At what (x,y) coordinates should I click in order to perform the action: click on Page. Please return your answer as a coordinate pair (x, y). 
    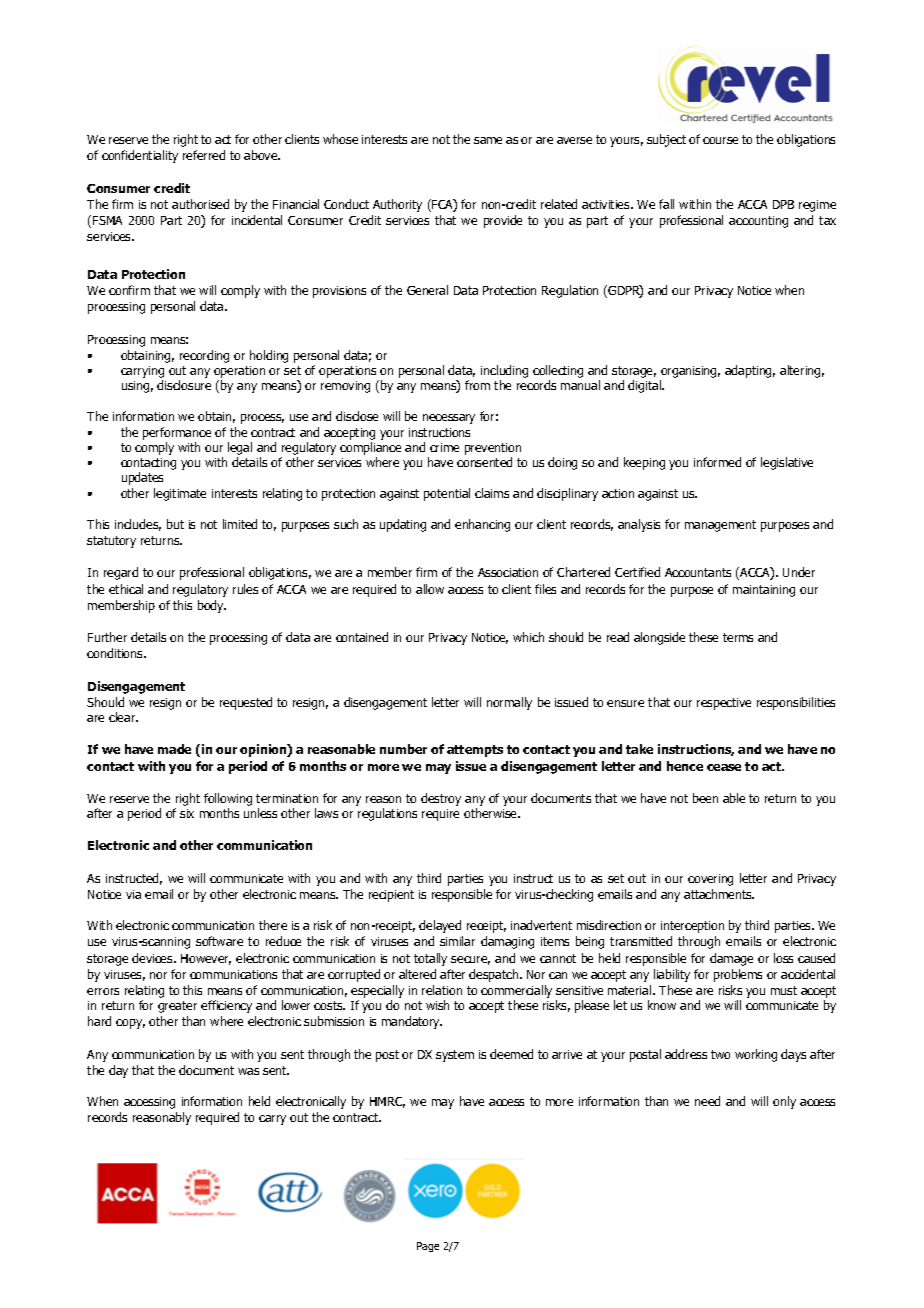
    Looking at the image, I should click on (428, 1247).
